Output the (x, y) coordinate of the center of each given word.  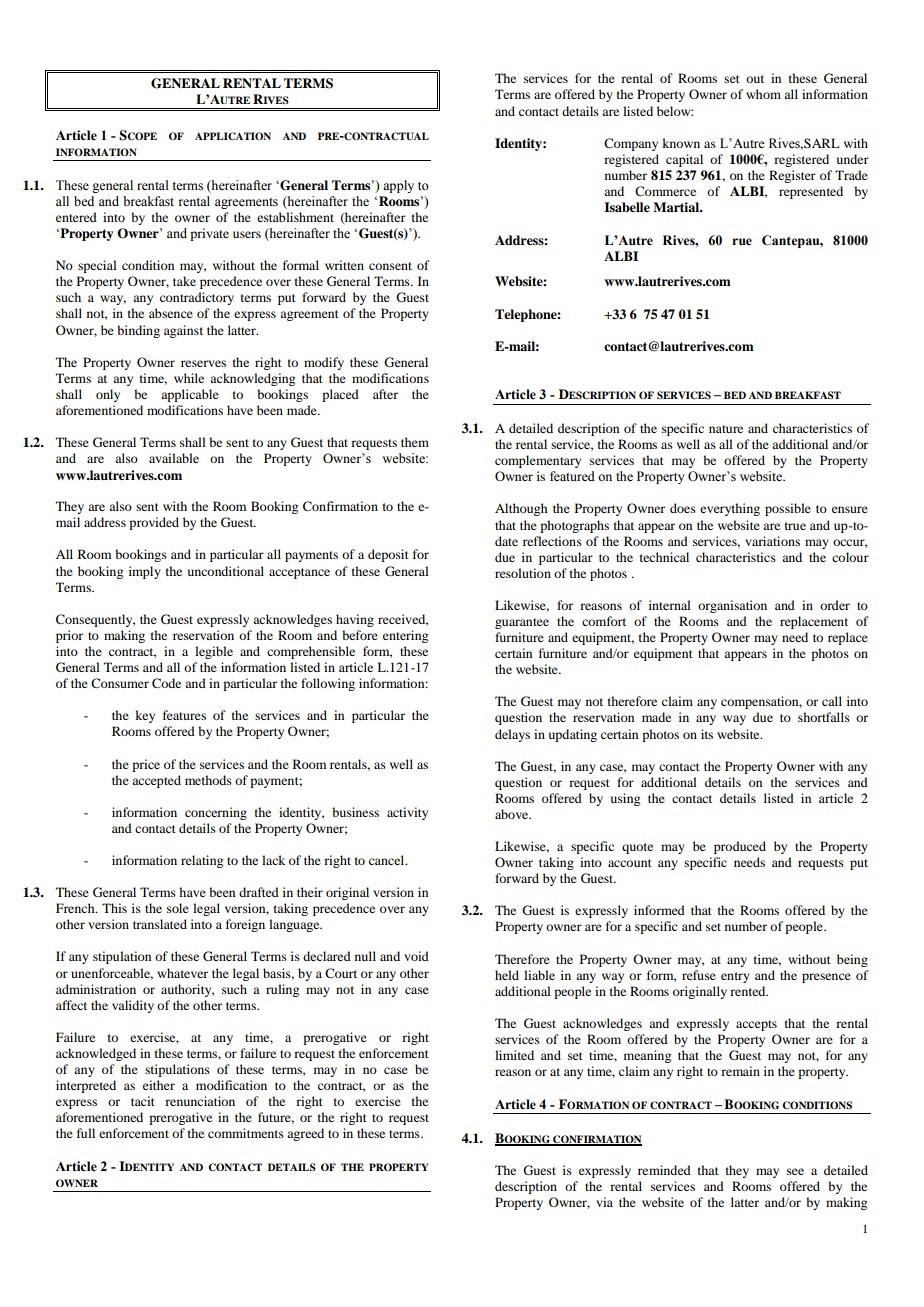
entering (405, 636)
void (416, 956)
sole (178, 908)
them (415, 442)
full (86, 1133)
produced (740, 847)
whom (763, 94)
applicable (190, 395)
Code (166, 683)
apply (398, 186)
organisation (732, 606)
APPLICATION (233, 136)
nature (726, 429)
